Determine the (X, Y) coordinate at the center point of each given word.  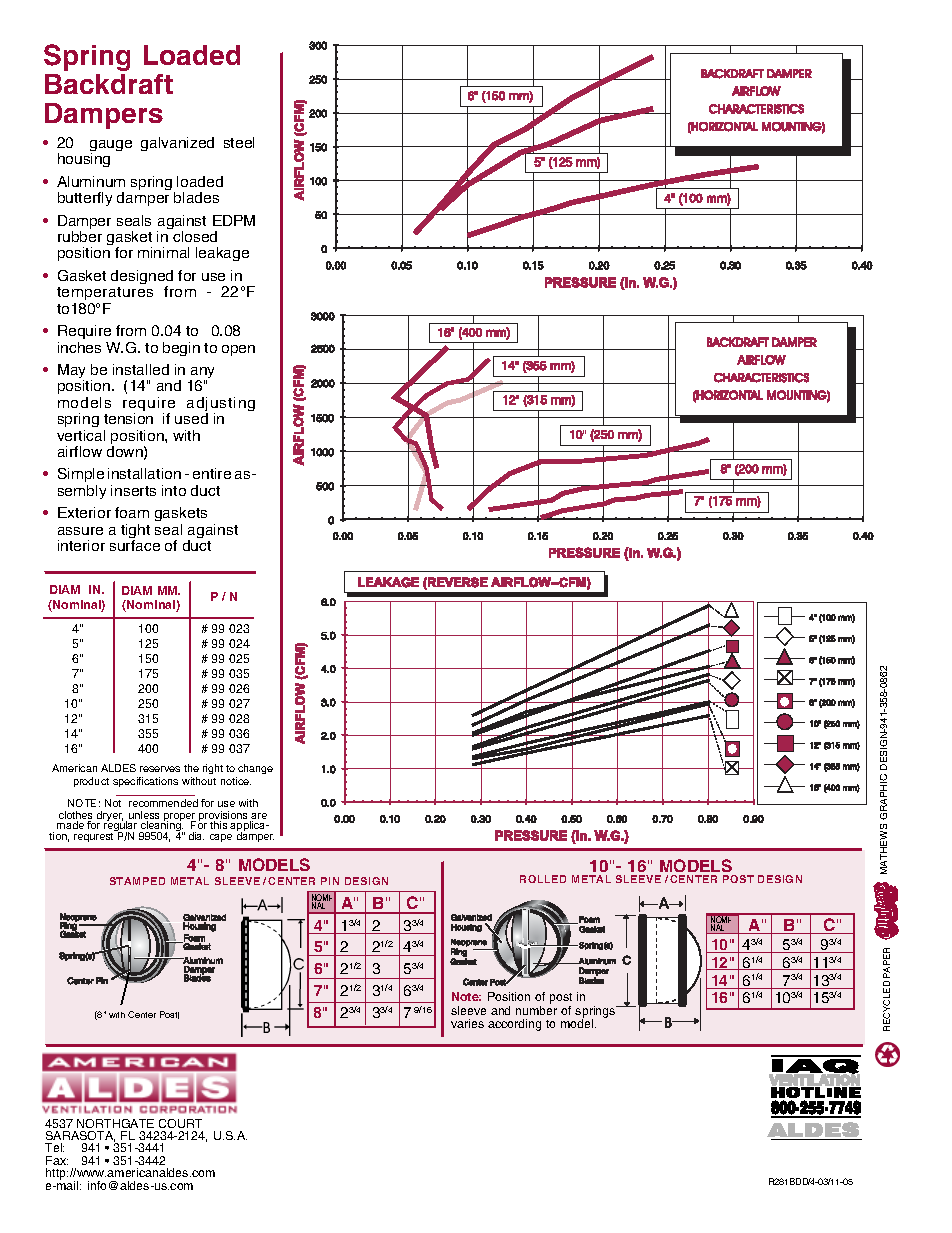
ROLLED (543, 879)
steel (239, 142)
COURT (180, 1123)
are (258, 817)
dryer (110, 817)
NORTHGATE (115, 1123)
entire (212, 473)
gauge (111, 147)
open (238, 350)
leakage (222, 254)
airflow (80, 451)
